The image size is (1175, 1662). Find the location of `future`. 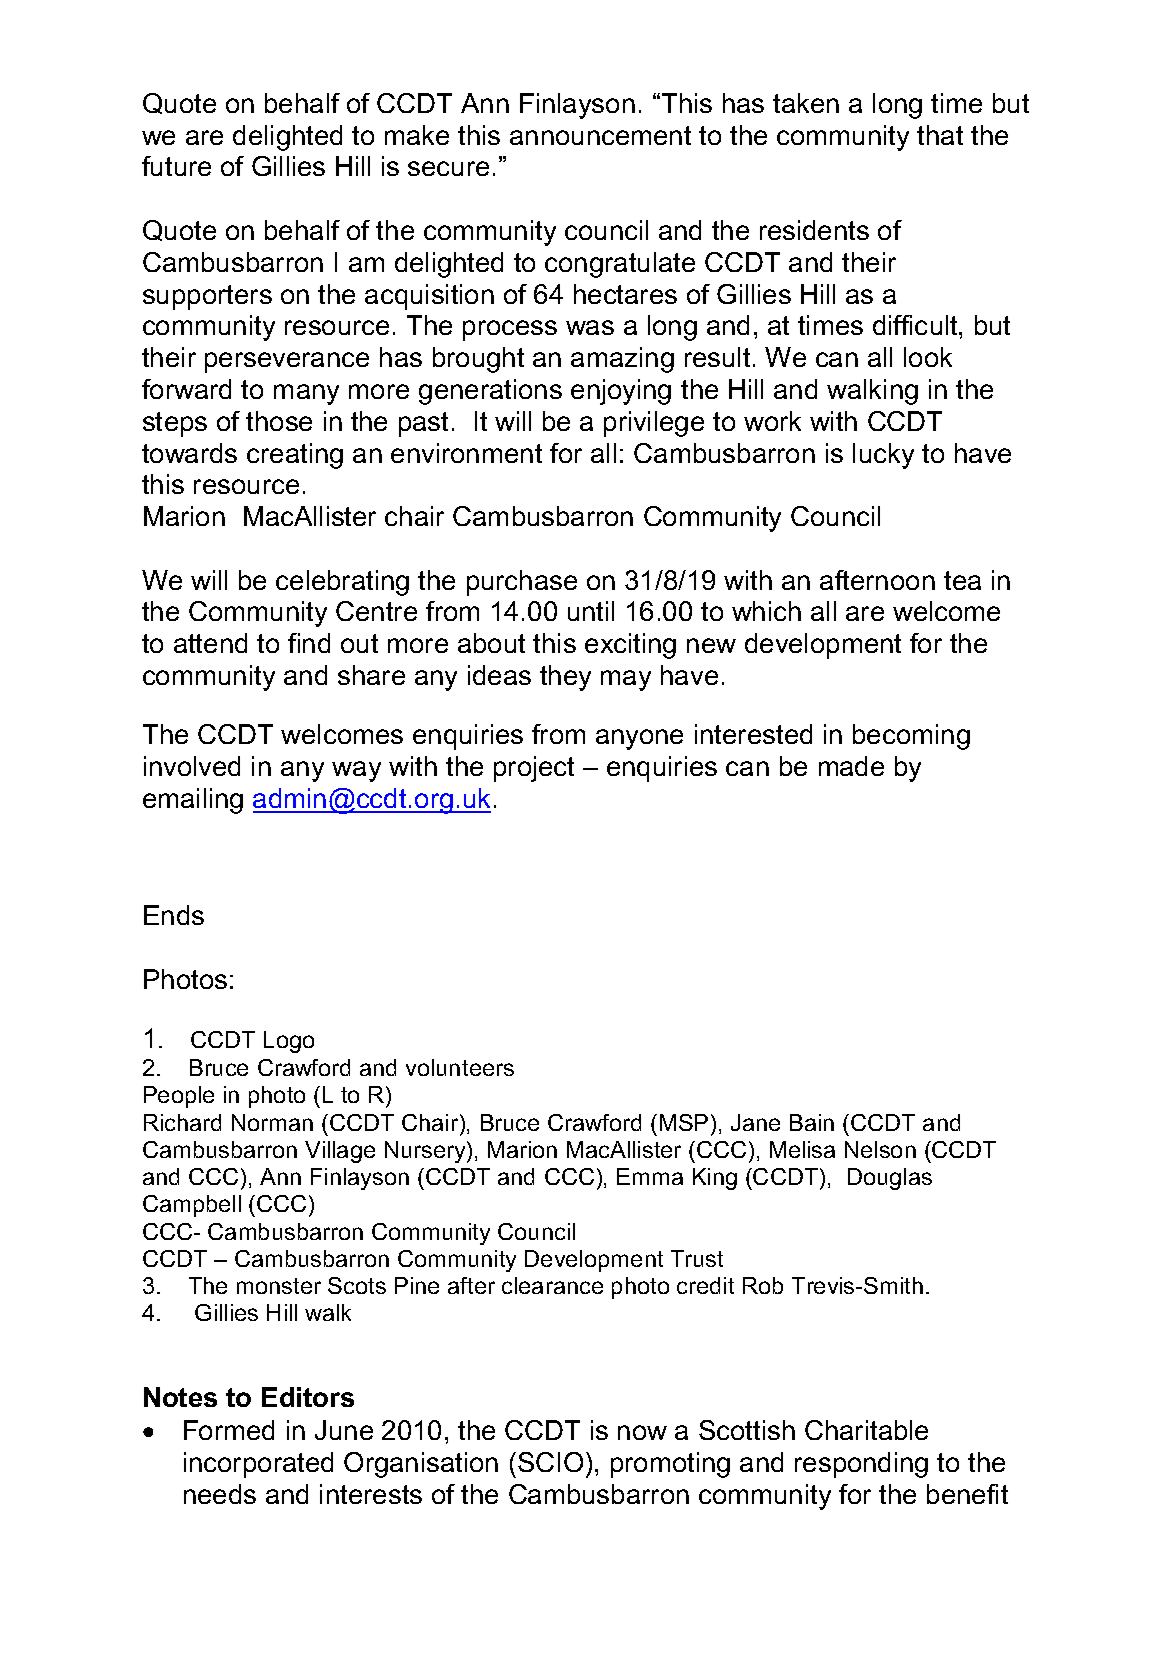

future is located at coordinates (176, 166).
